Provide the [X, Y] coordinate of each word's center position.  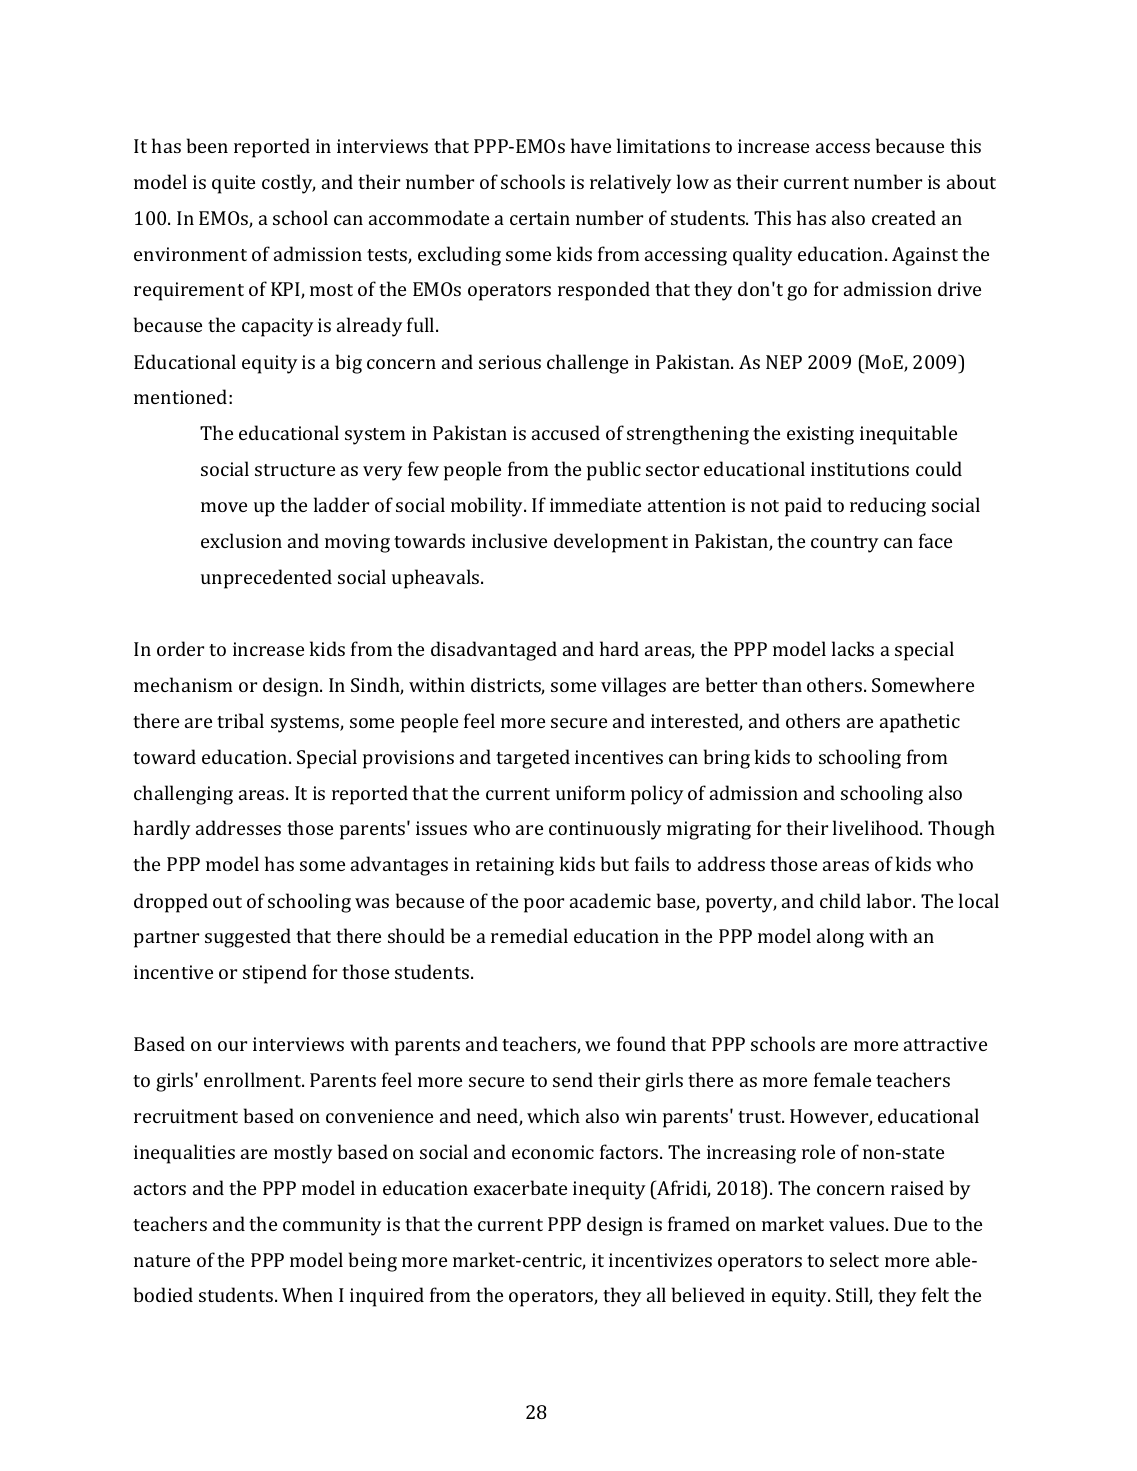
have [591, 145]
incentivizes [660, 1260]
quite [233, 184]
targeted [533, 759]
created [904, 217]
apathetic [920, 723]
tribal [240, 720]
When [307, 1294]
